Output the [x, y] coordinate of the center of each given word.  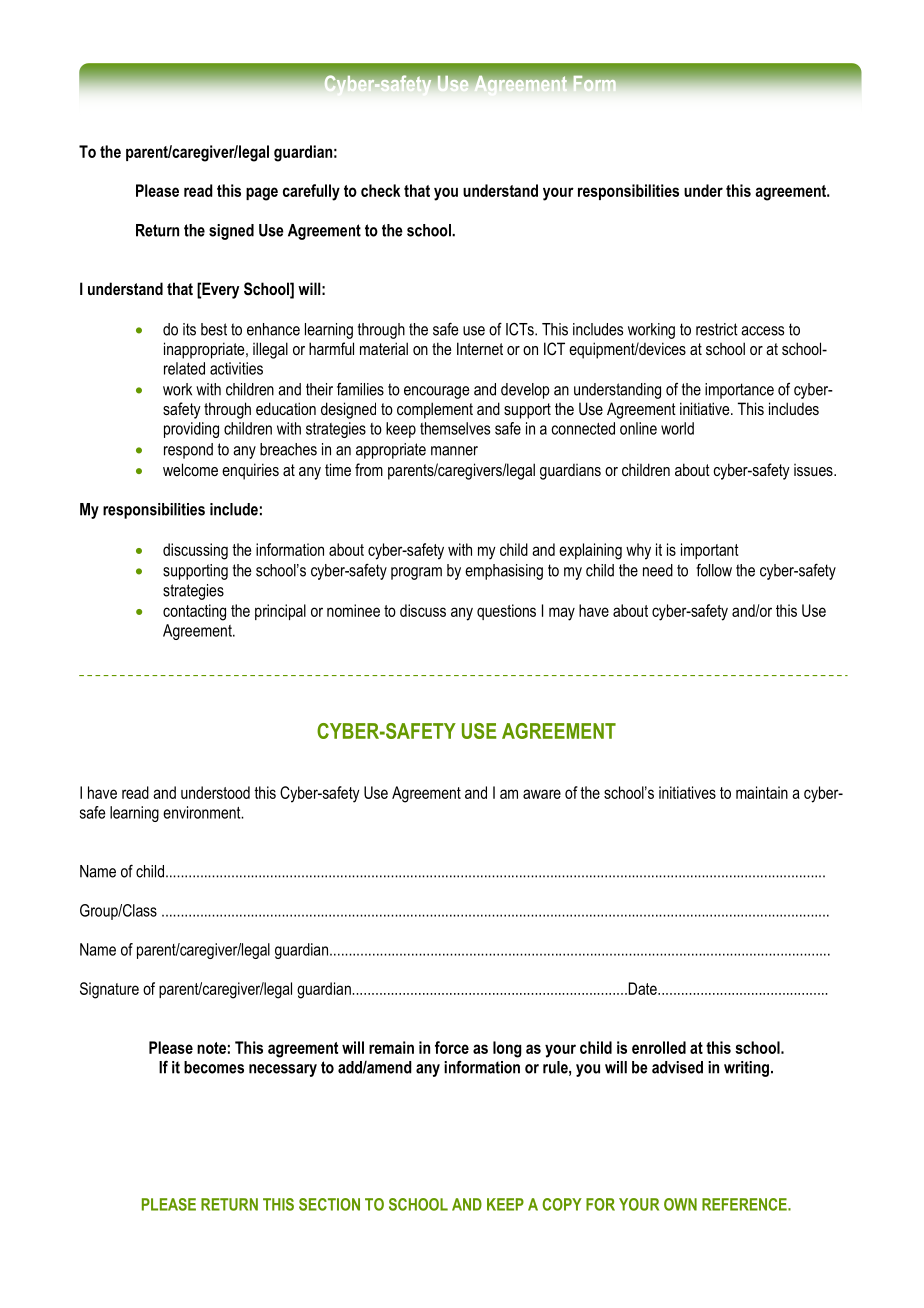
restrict [717, 329]
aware [542, 794]
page [262, 194]
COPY [562, 1204]
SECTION [329, 1204]
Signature [109, 990]
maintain [762, 792]
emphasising [504, 572]
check [381, 190]
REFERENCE [745, 1204]
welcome [190, 469]
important [710, 551]
